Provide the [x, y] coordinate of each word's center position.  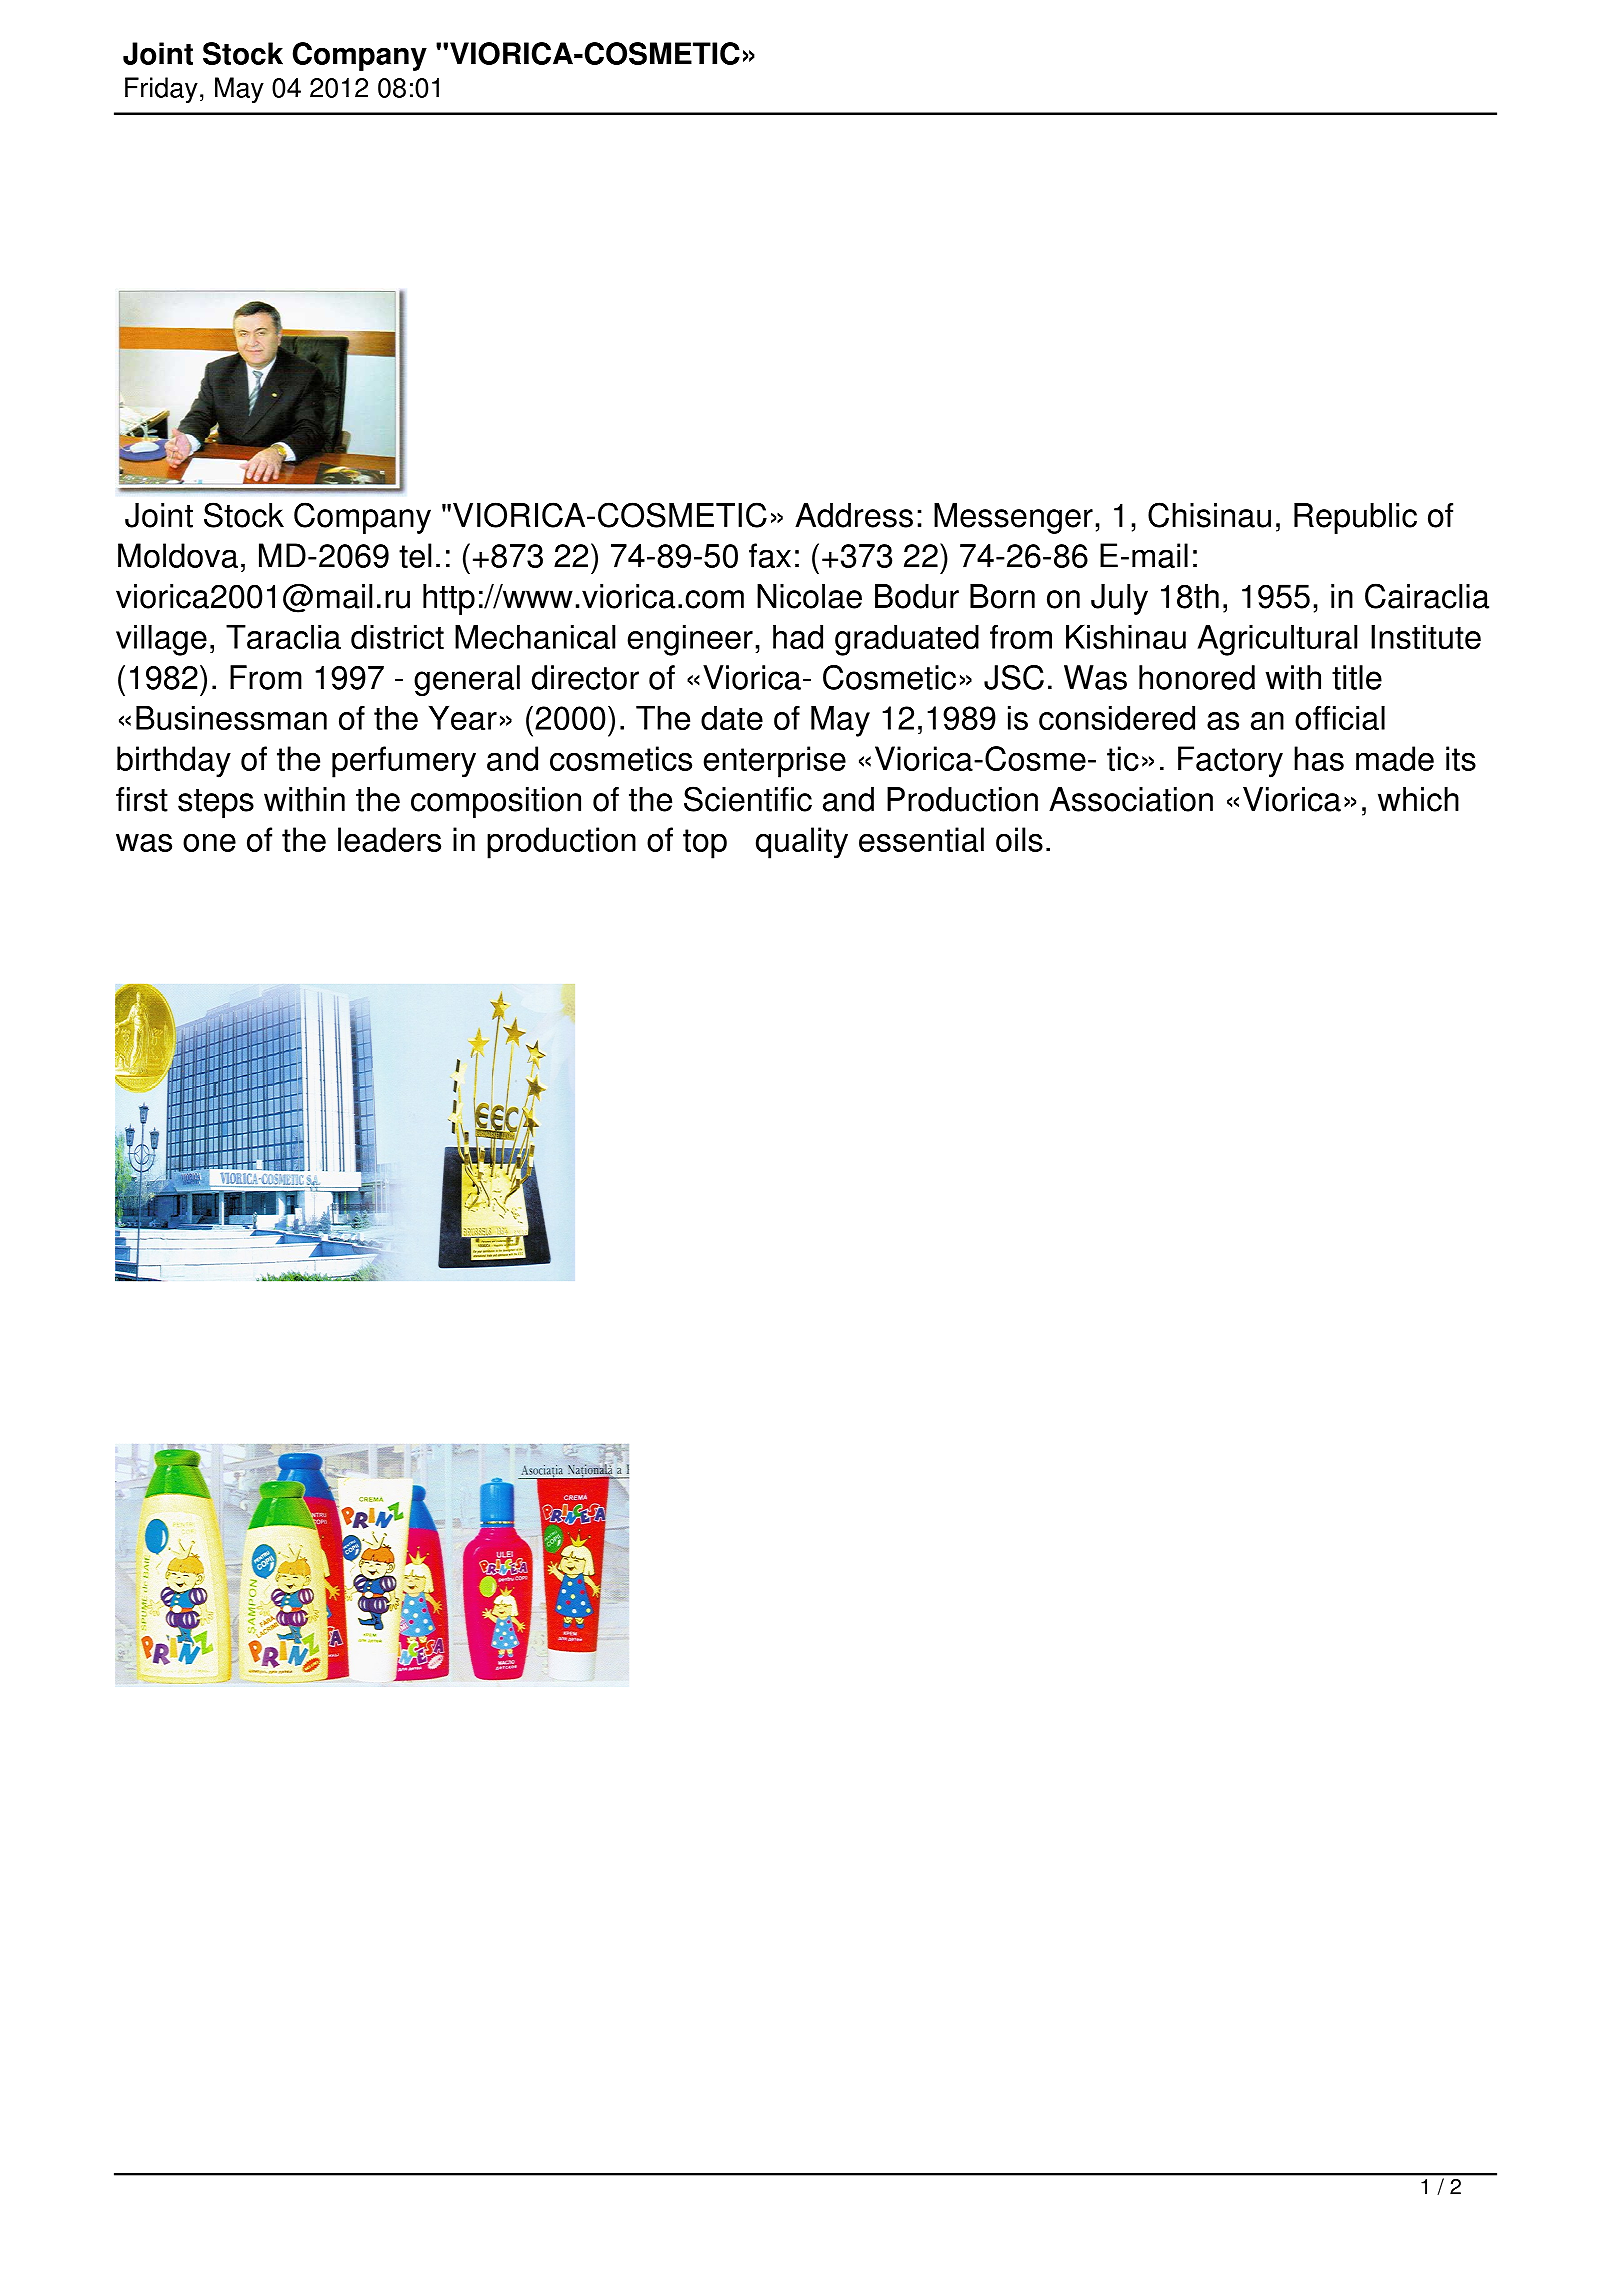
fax [770, 555]
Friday [161, 90]
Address [854, 515]
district [397, 637]
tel [415, 555]
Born [1002, 596]
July [1119, 599]
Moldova [178, 555]
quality [802, 843]
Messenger [1013, 518]
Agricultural [1277, 640]
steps [216, 803]
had [798, 637]
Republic [1355, 518]
